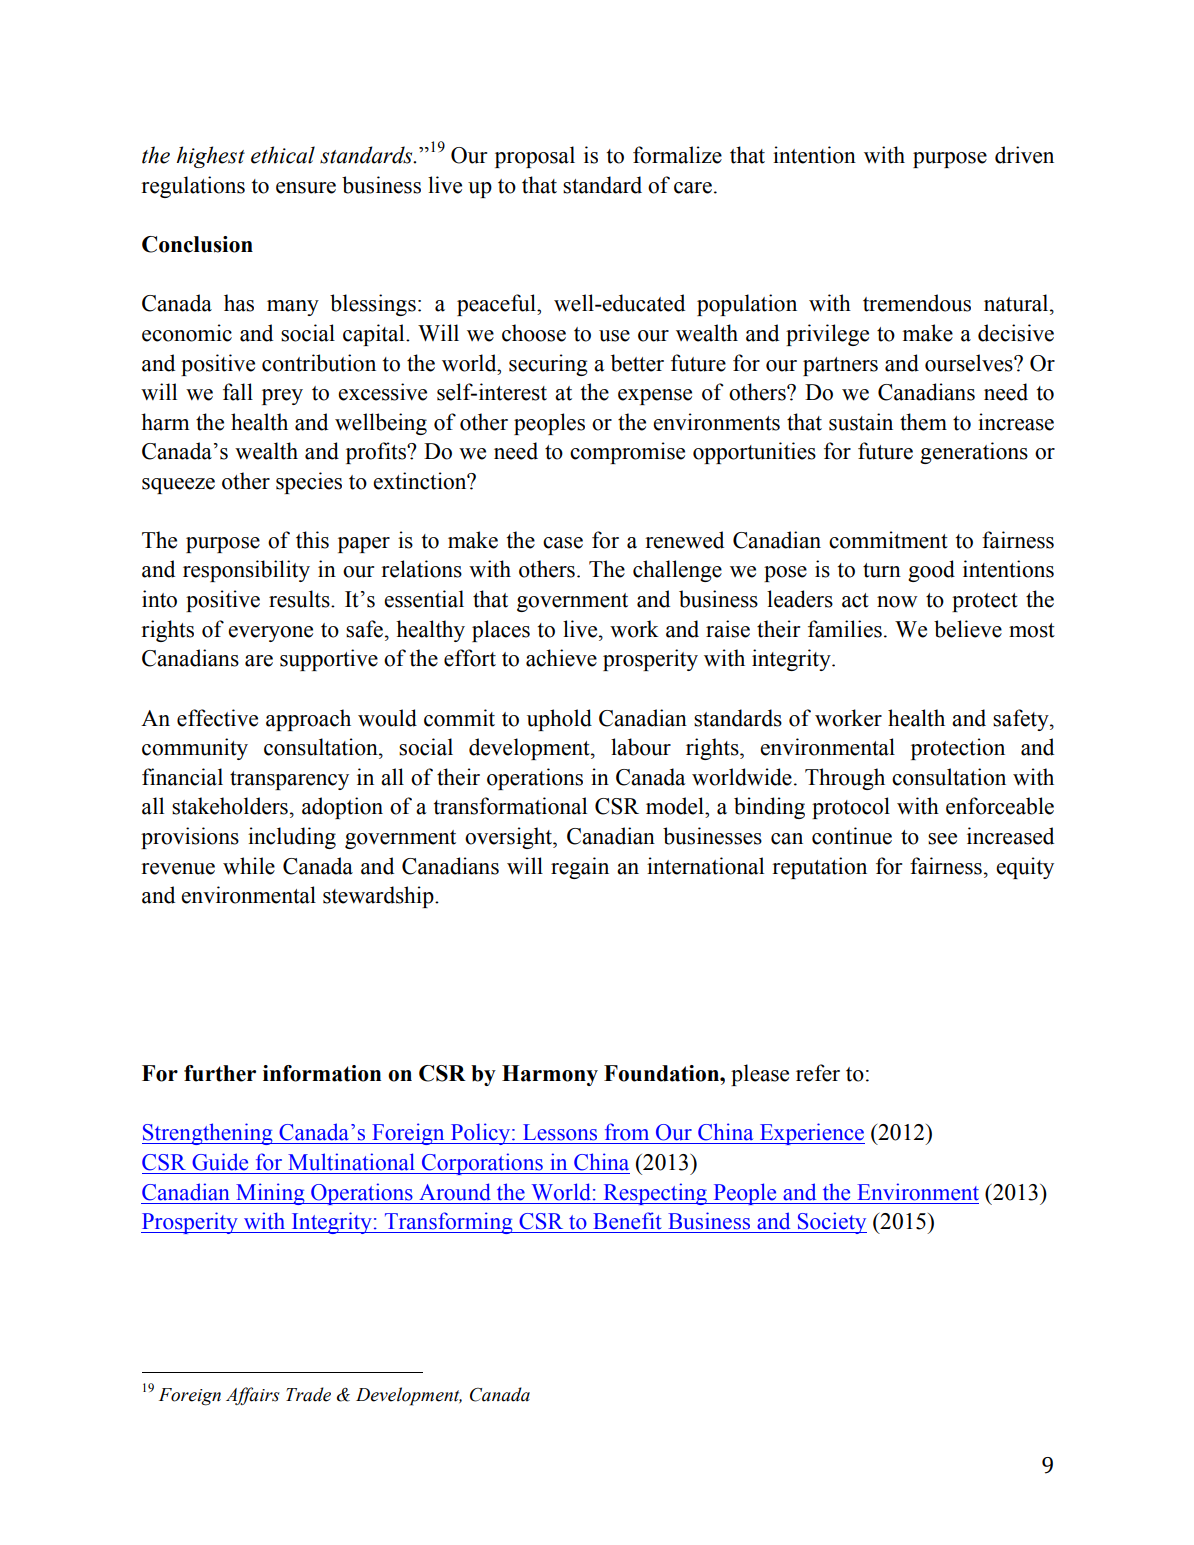 The height and width of the image is (1545, 1194). I want to click on Through, so click(845, 779).
